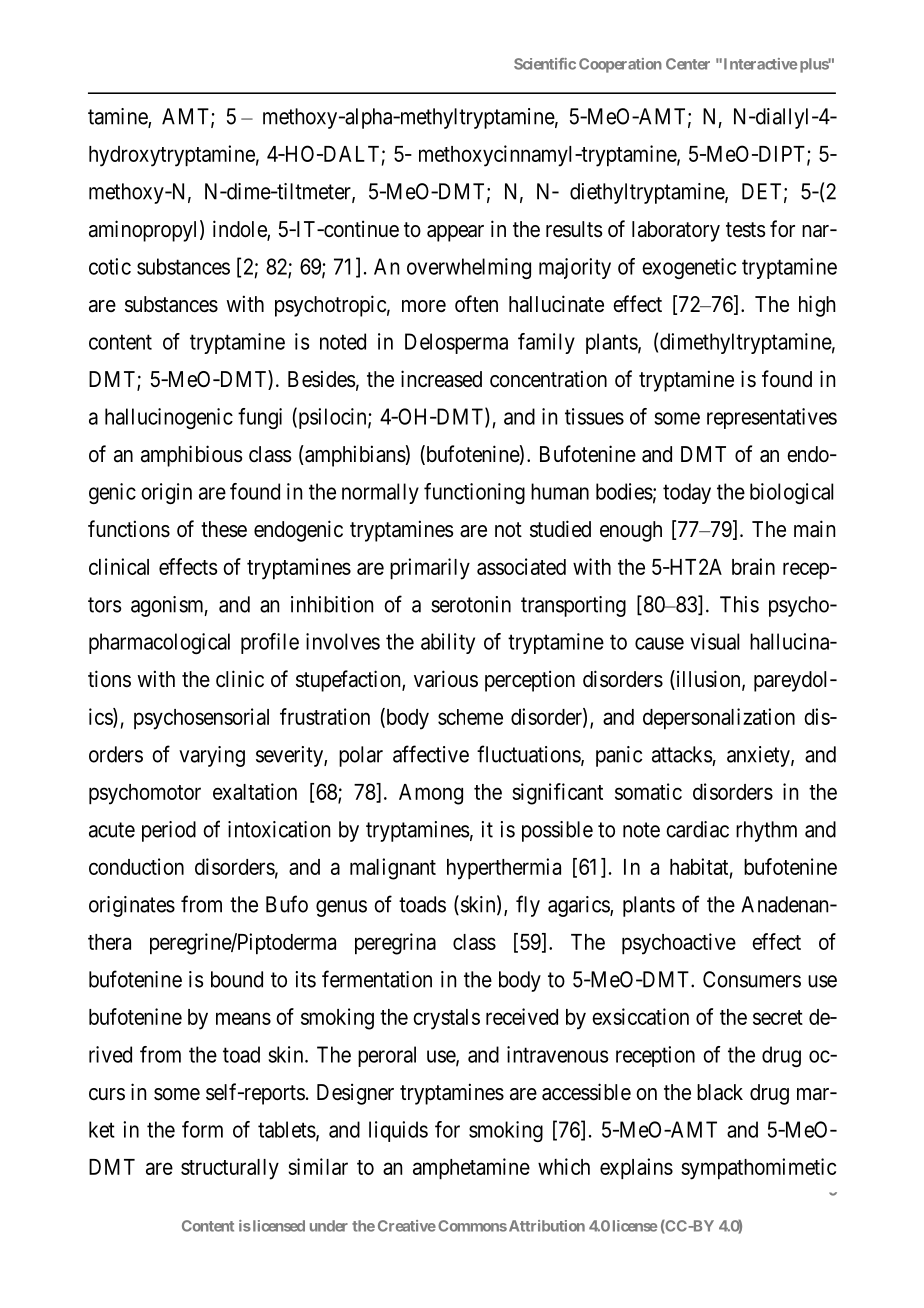 The height and width of the screenshot is (1308, 924). What do you see at coordinates (260, 418) in the screenshot?
I see `fungi` at bounding box center [260, 418].
